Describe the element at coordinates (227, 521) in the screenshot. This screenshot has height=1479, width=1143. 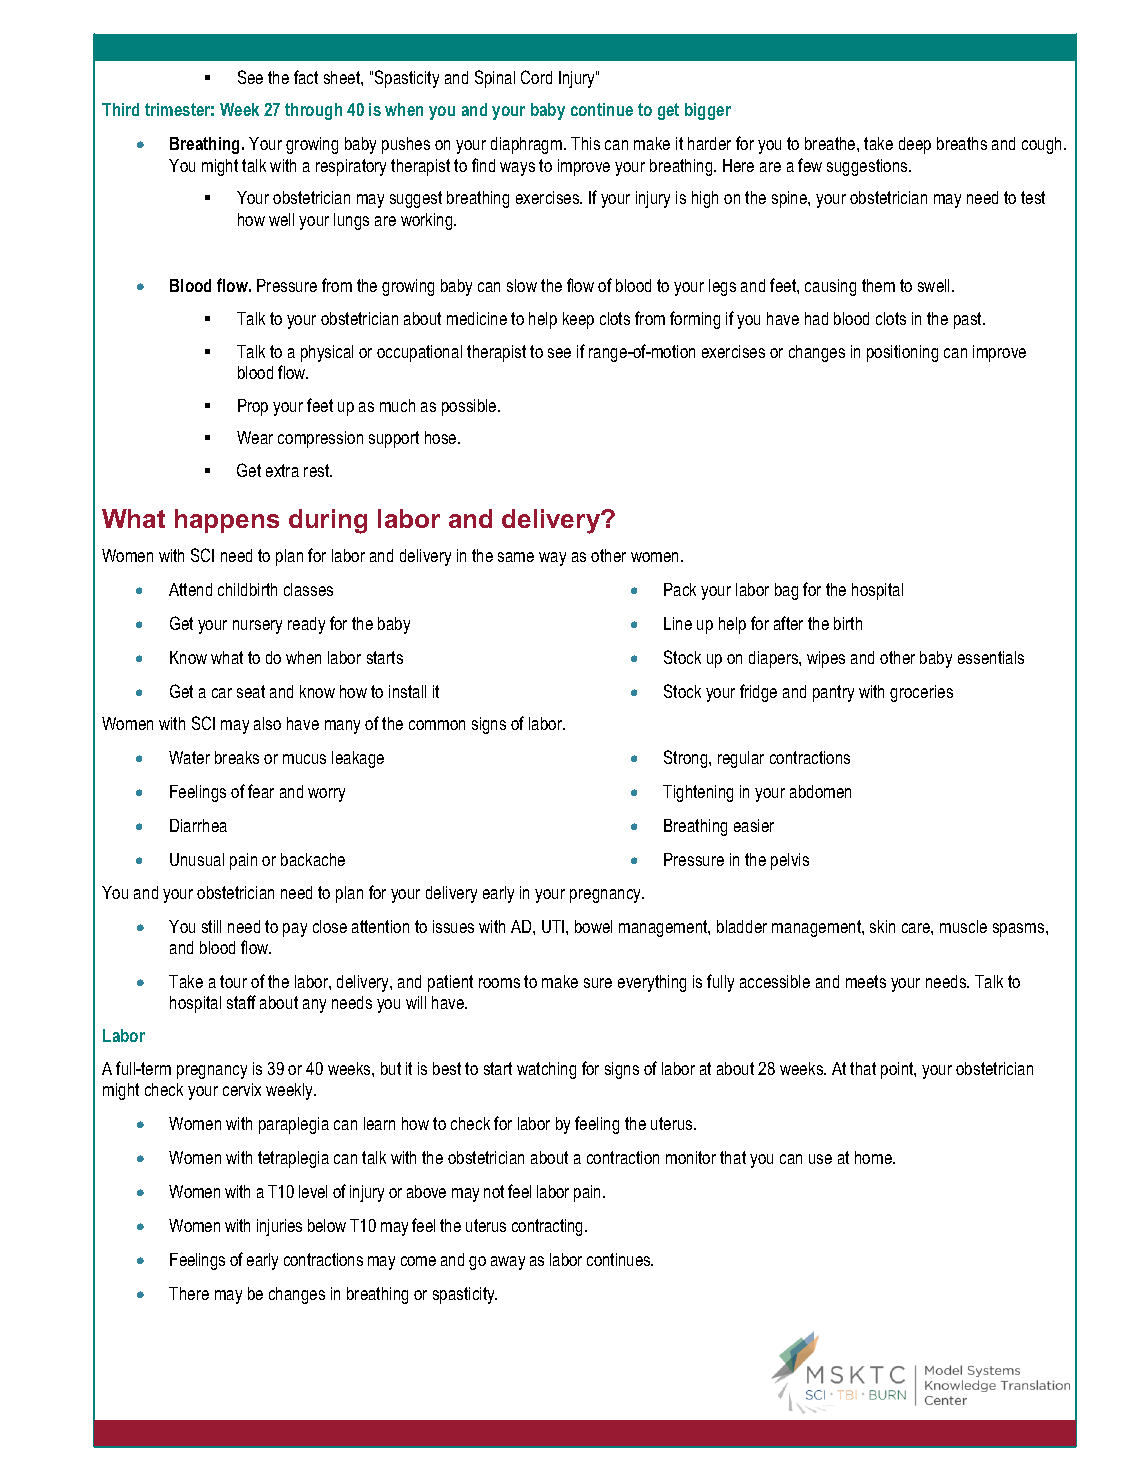
I see `happens` at that location.
